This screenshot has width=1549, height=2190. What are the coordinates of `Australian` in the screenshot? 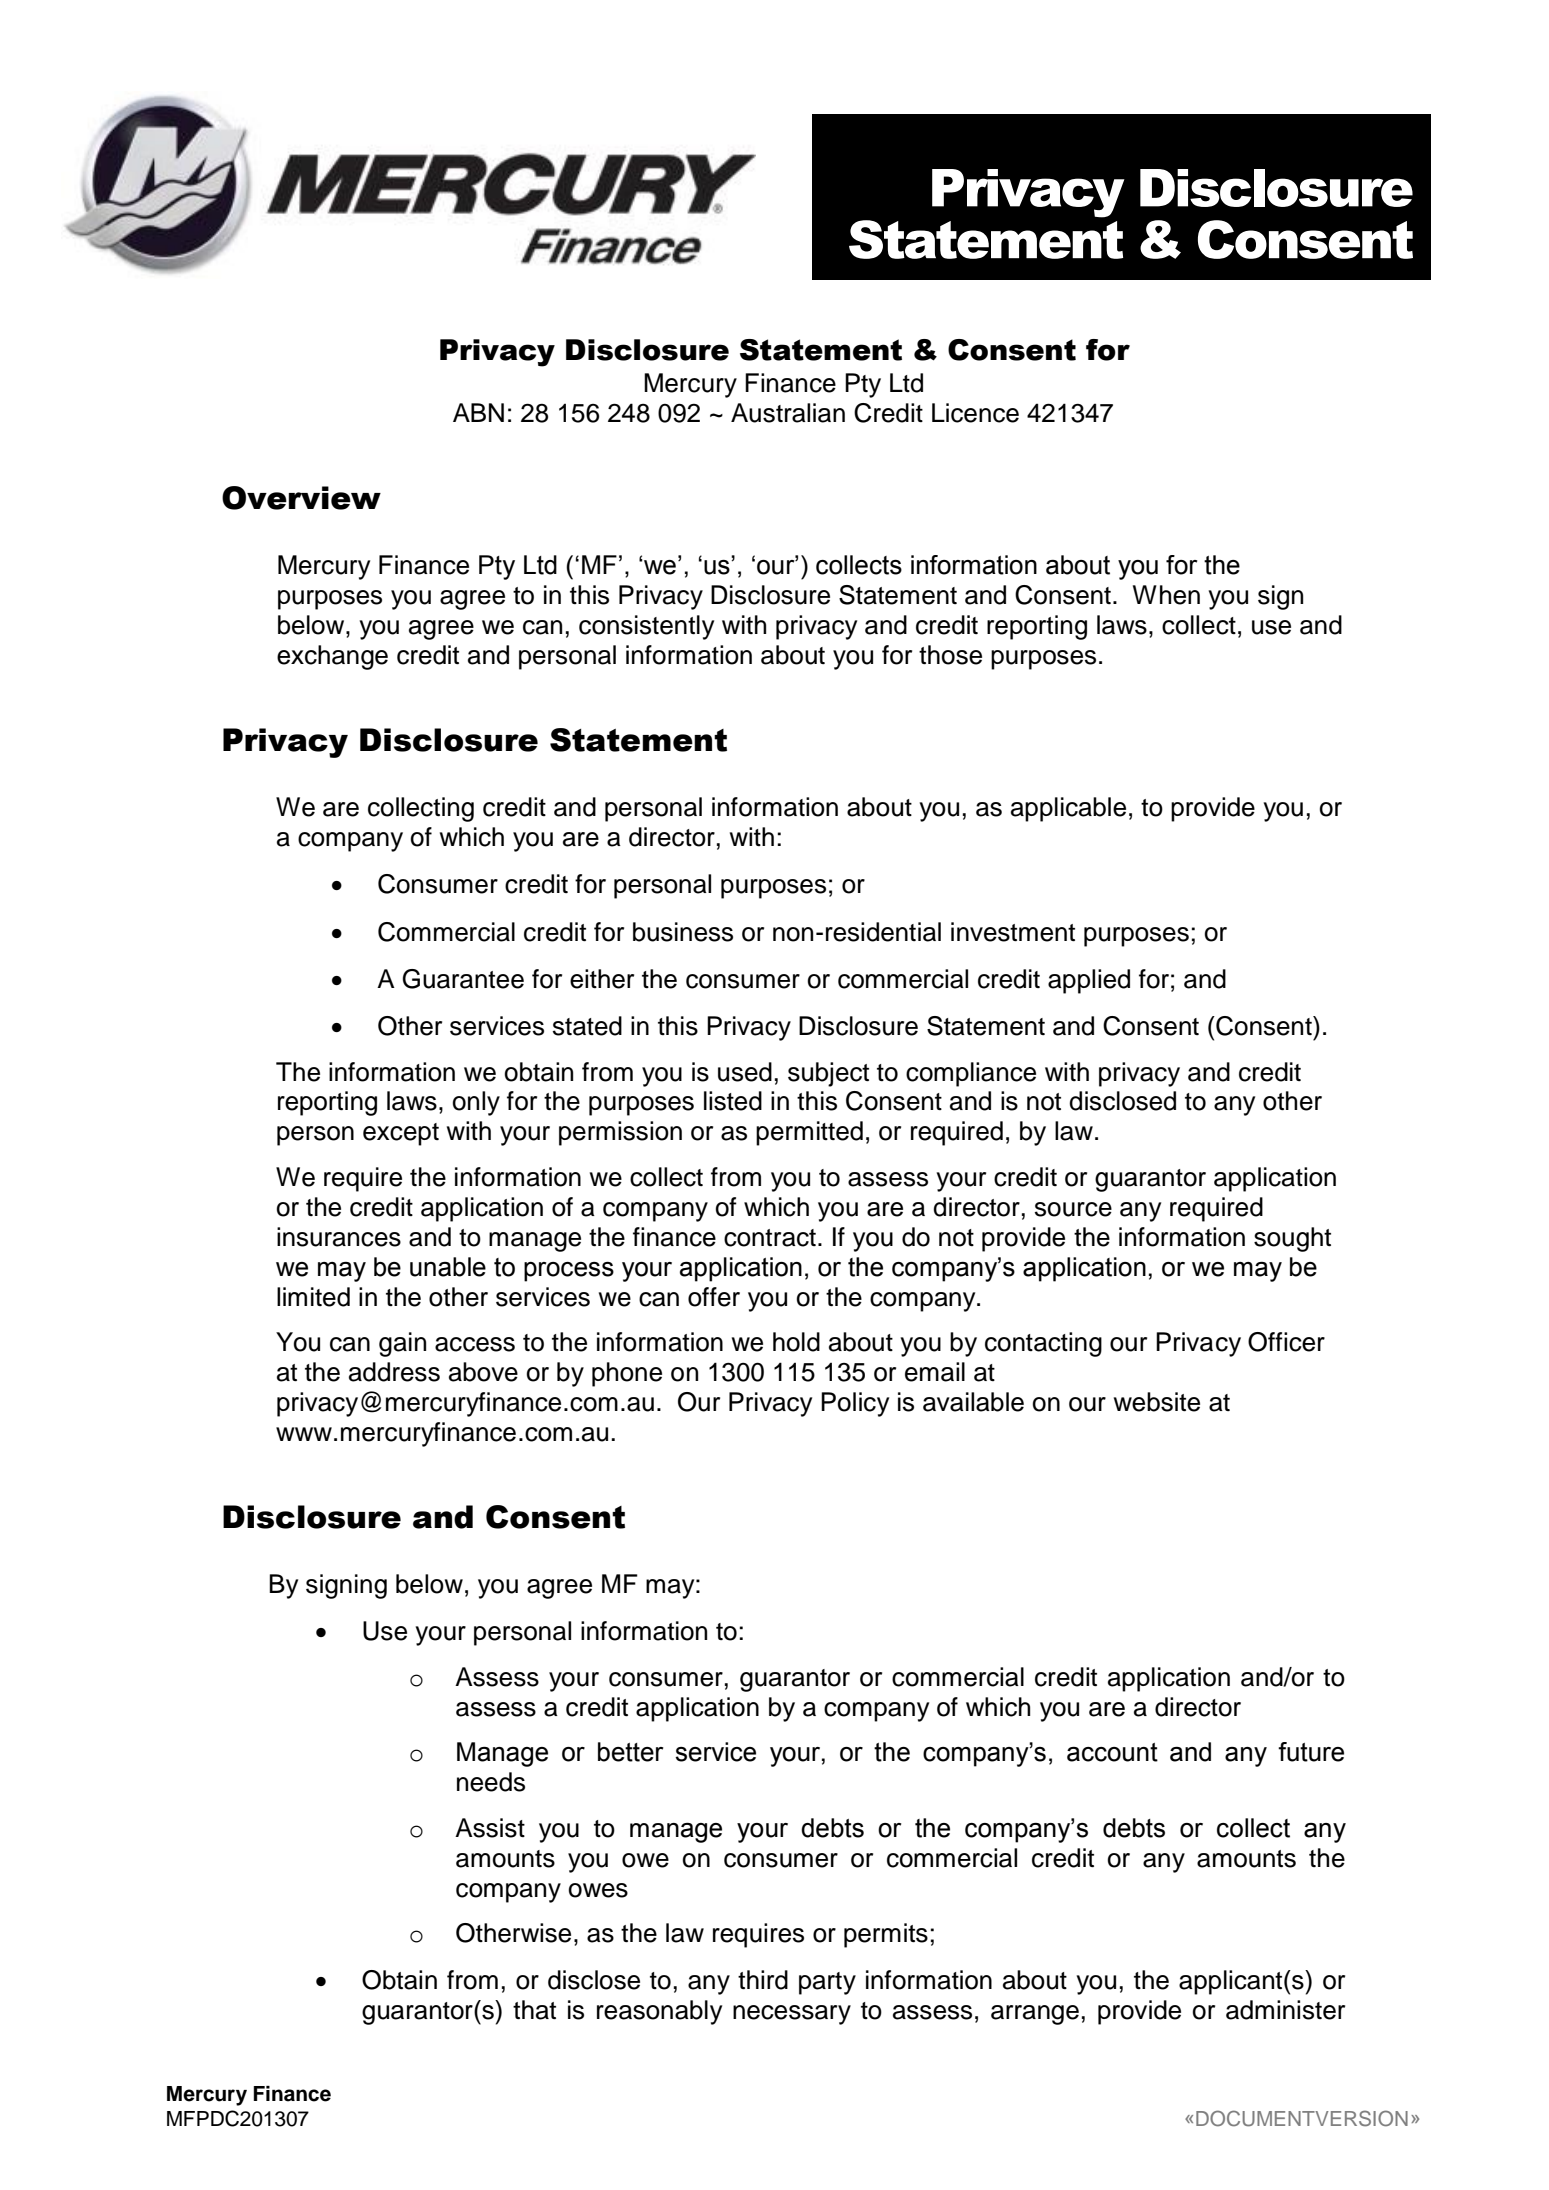 It's located at (788, 413).
